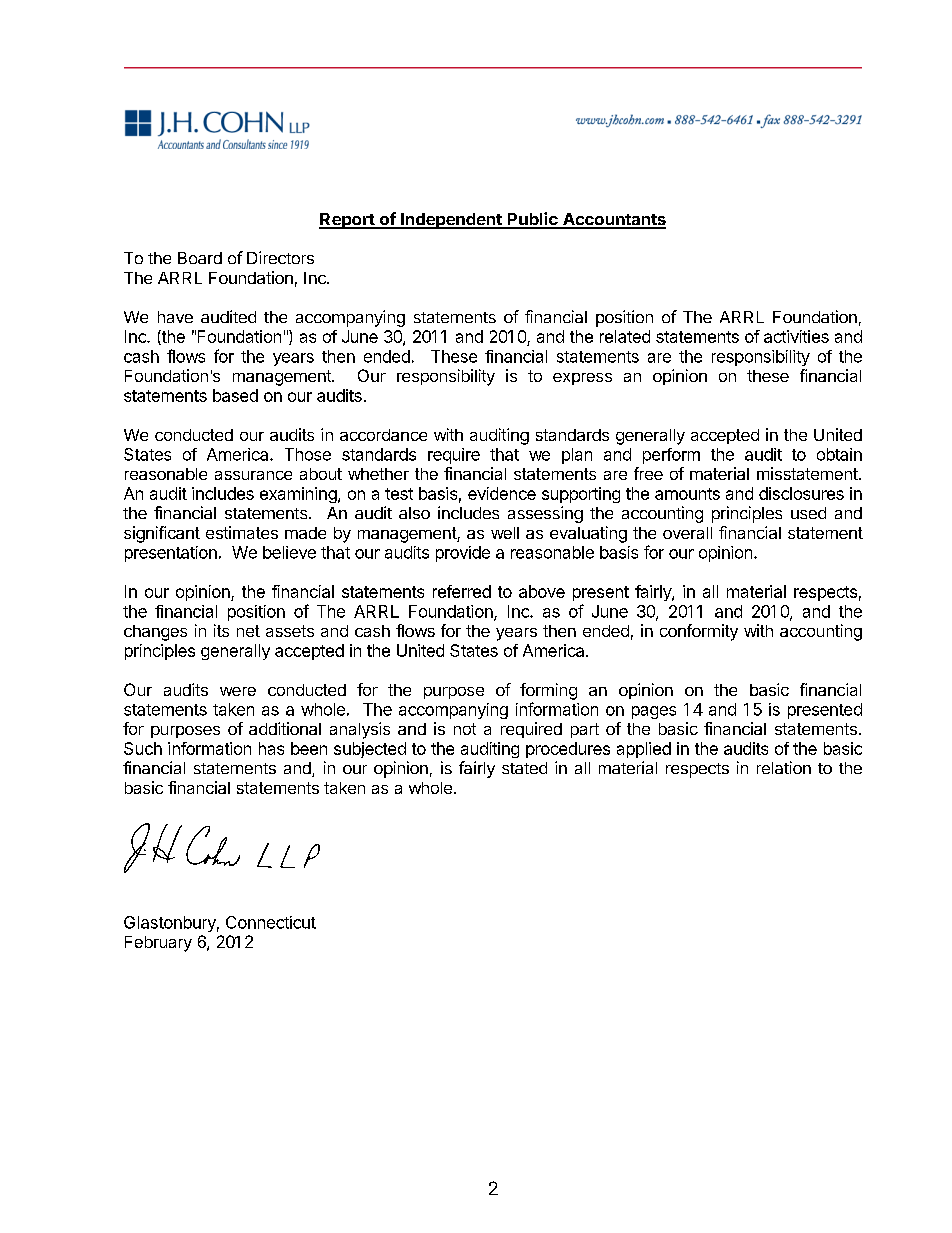  I want to click on Independent, so click(451, 221).
